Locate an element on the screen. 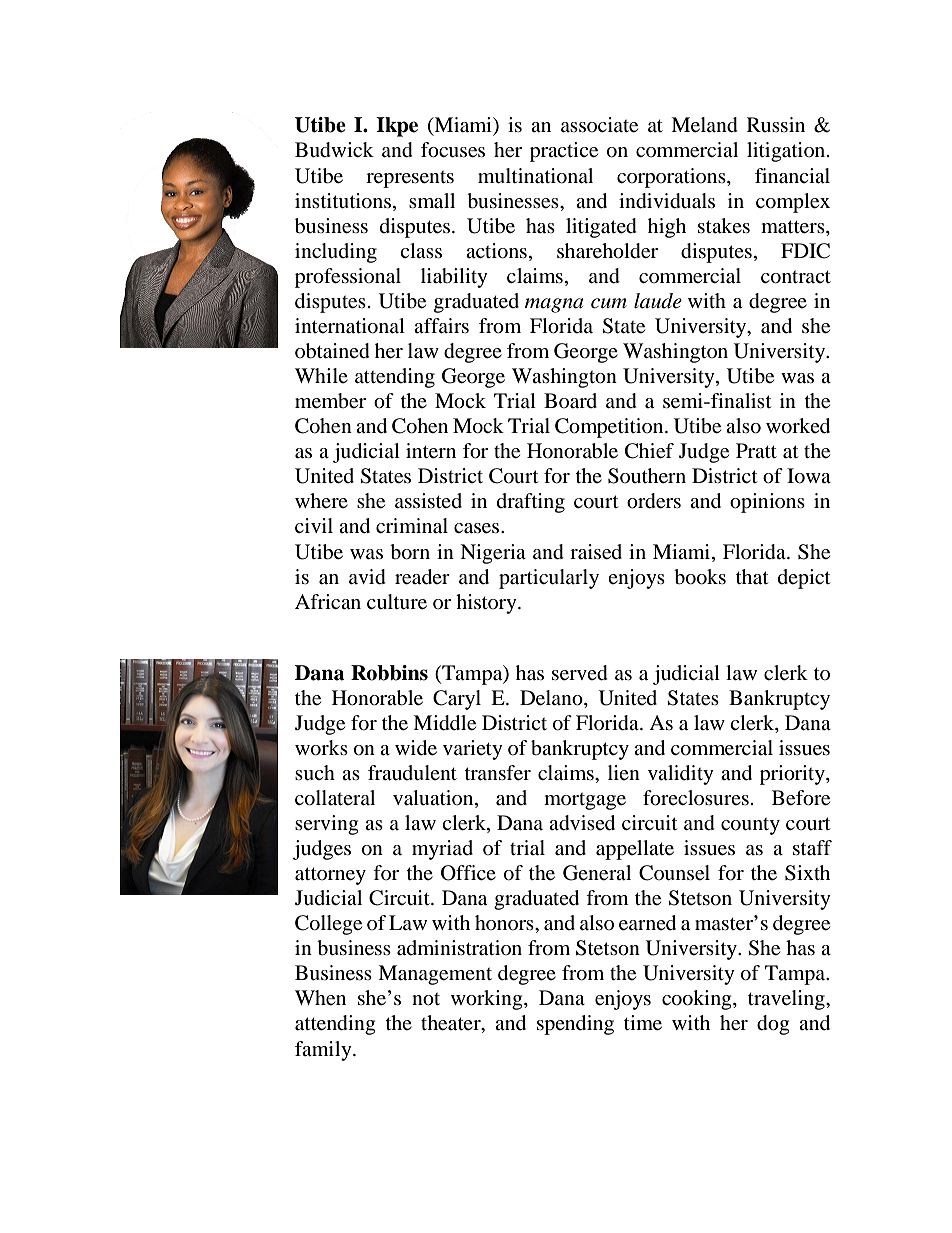 The height and width of the screenshot is (1233, 952). dog is located at coordinates (773, 1025).
